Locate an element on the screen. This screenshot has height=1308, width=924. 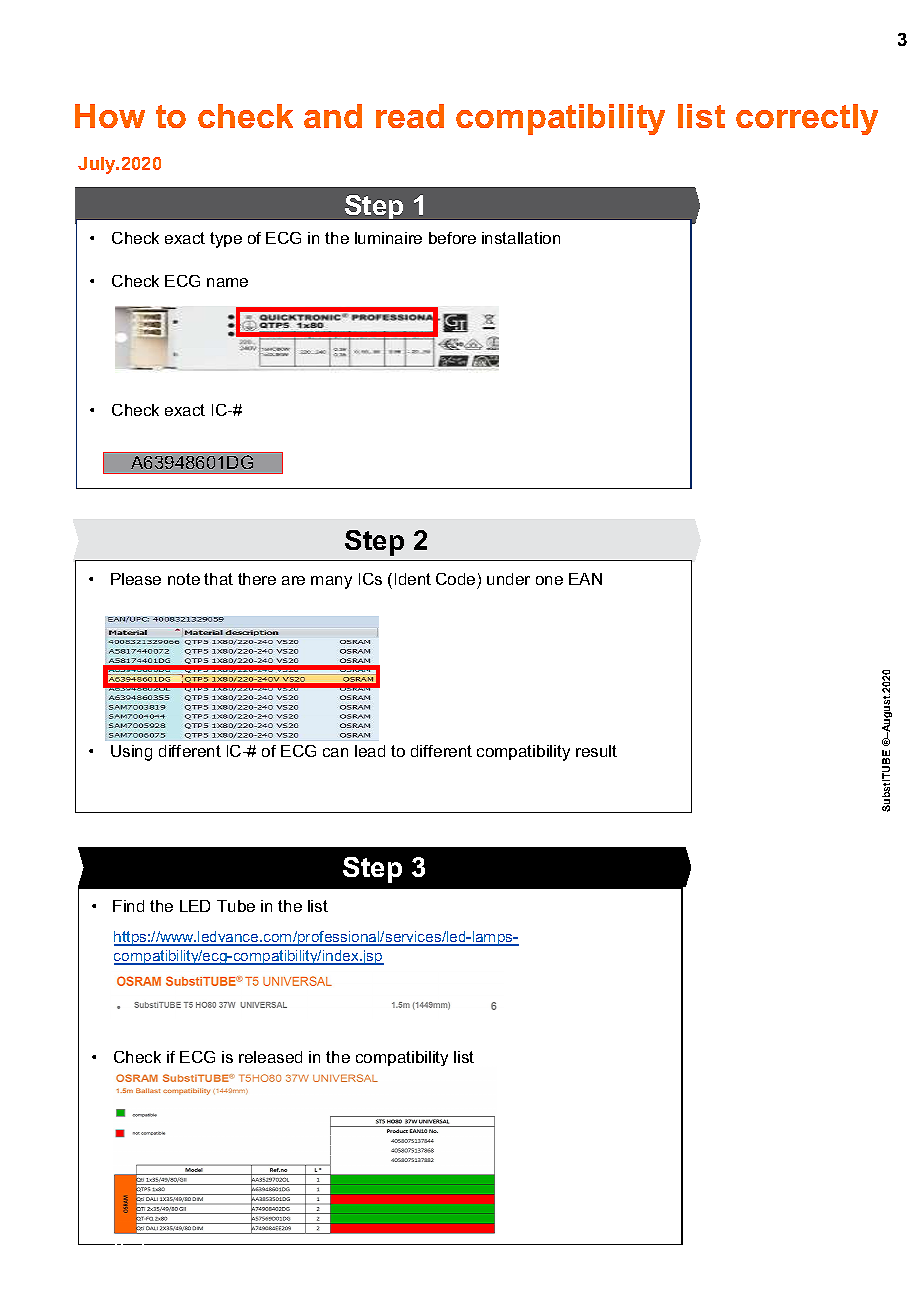
result is located at coordinates (596, 751).
